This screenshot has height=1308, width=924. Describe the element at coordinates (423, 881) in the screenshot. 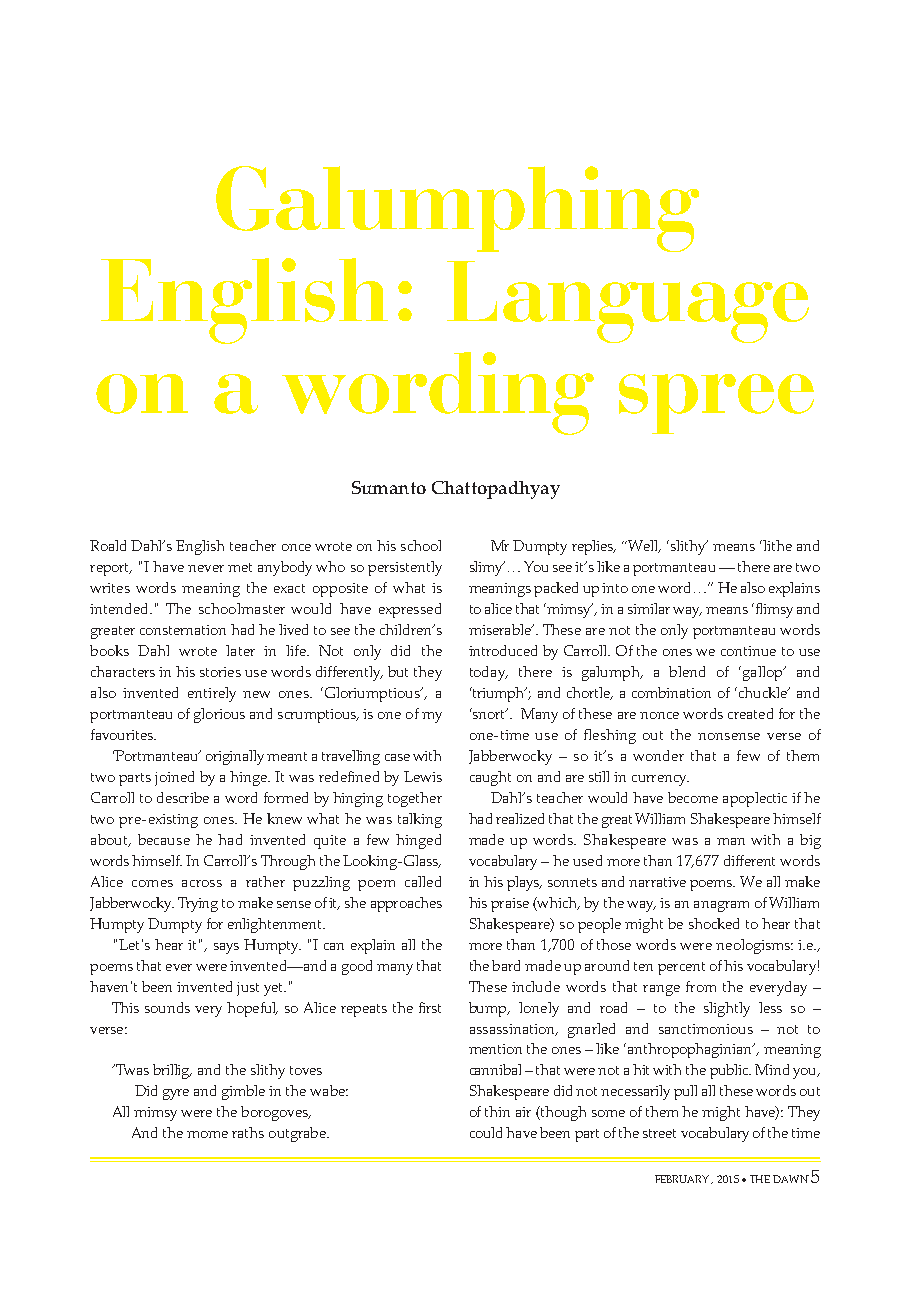

I see `called` at that location.
